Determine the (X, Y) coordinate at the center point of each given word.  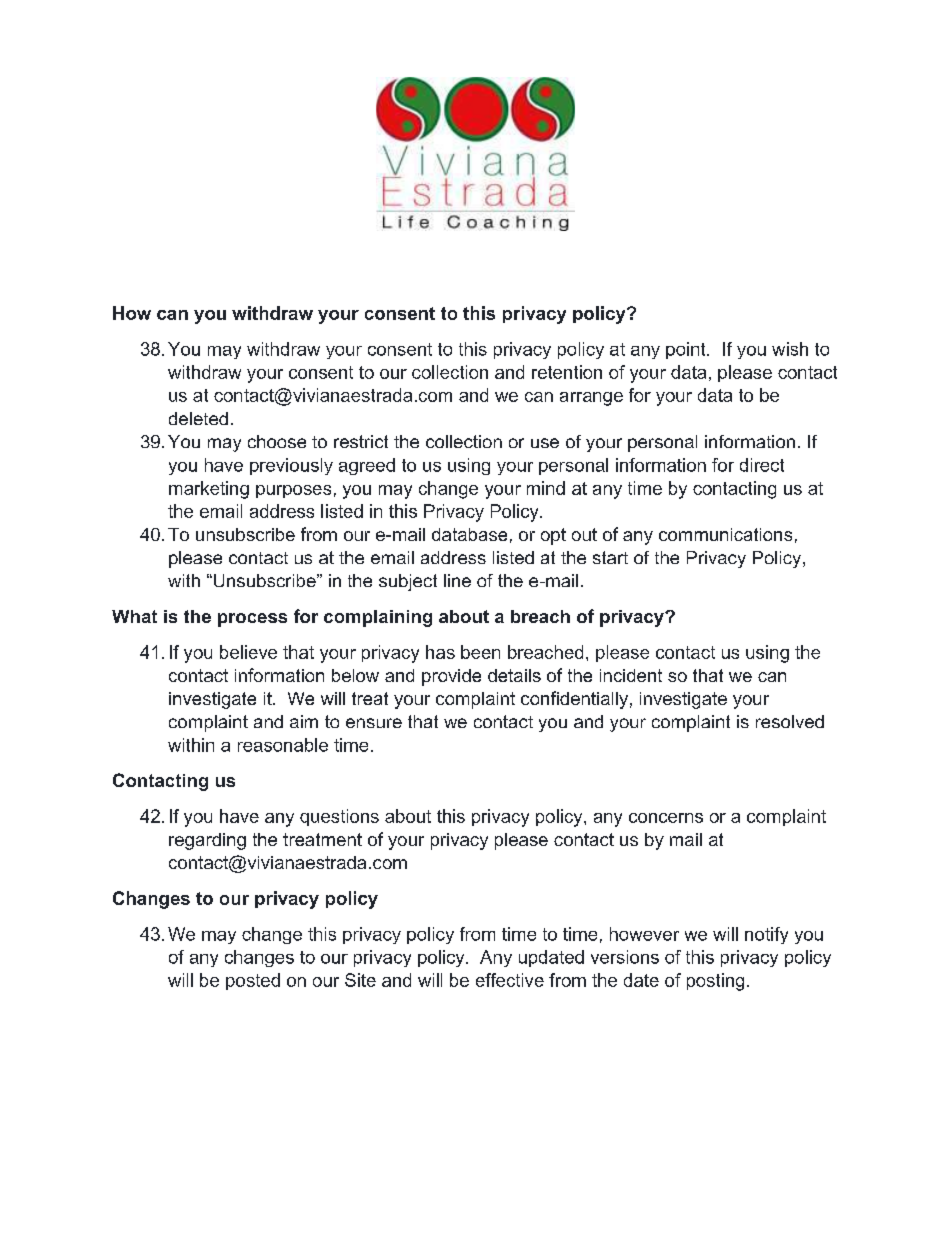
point (687, 350)
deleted (198, 418)
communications (725, 534)
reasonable (283, 745)
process (252, 620)
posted (253, 981)
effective (510, 980)
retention (567, 372)
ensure (374, 723)
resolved (790, 721)
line (457, 580)
